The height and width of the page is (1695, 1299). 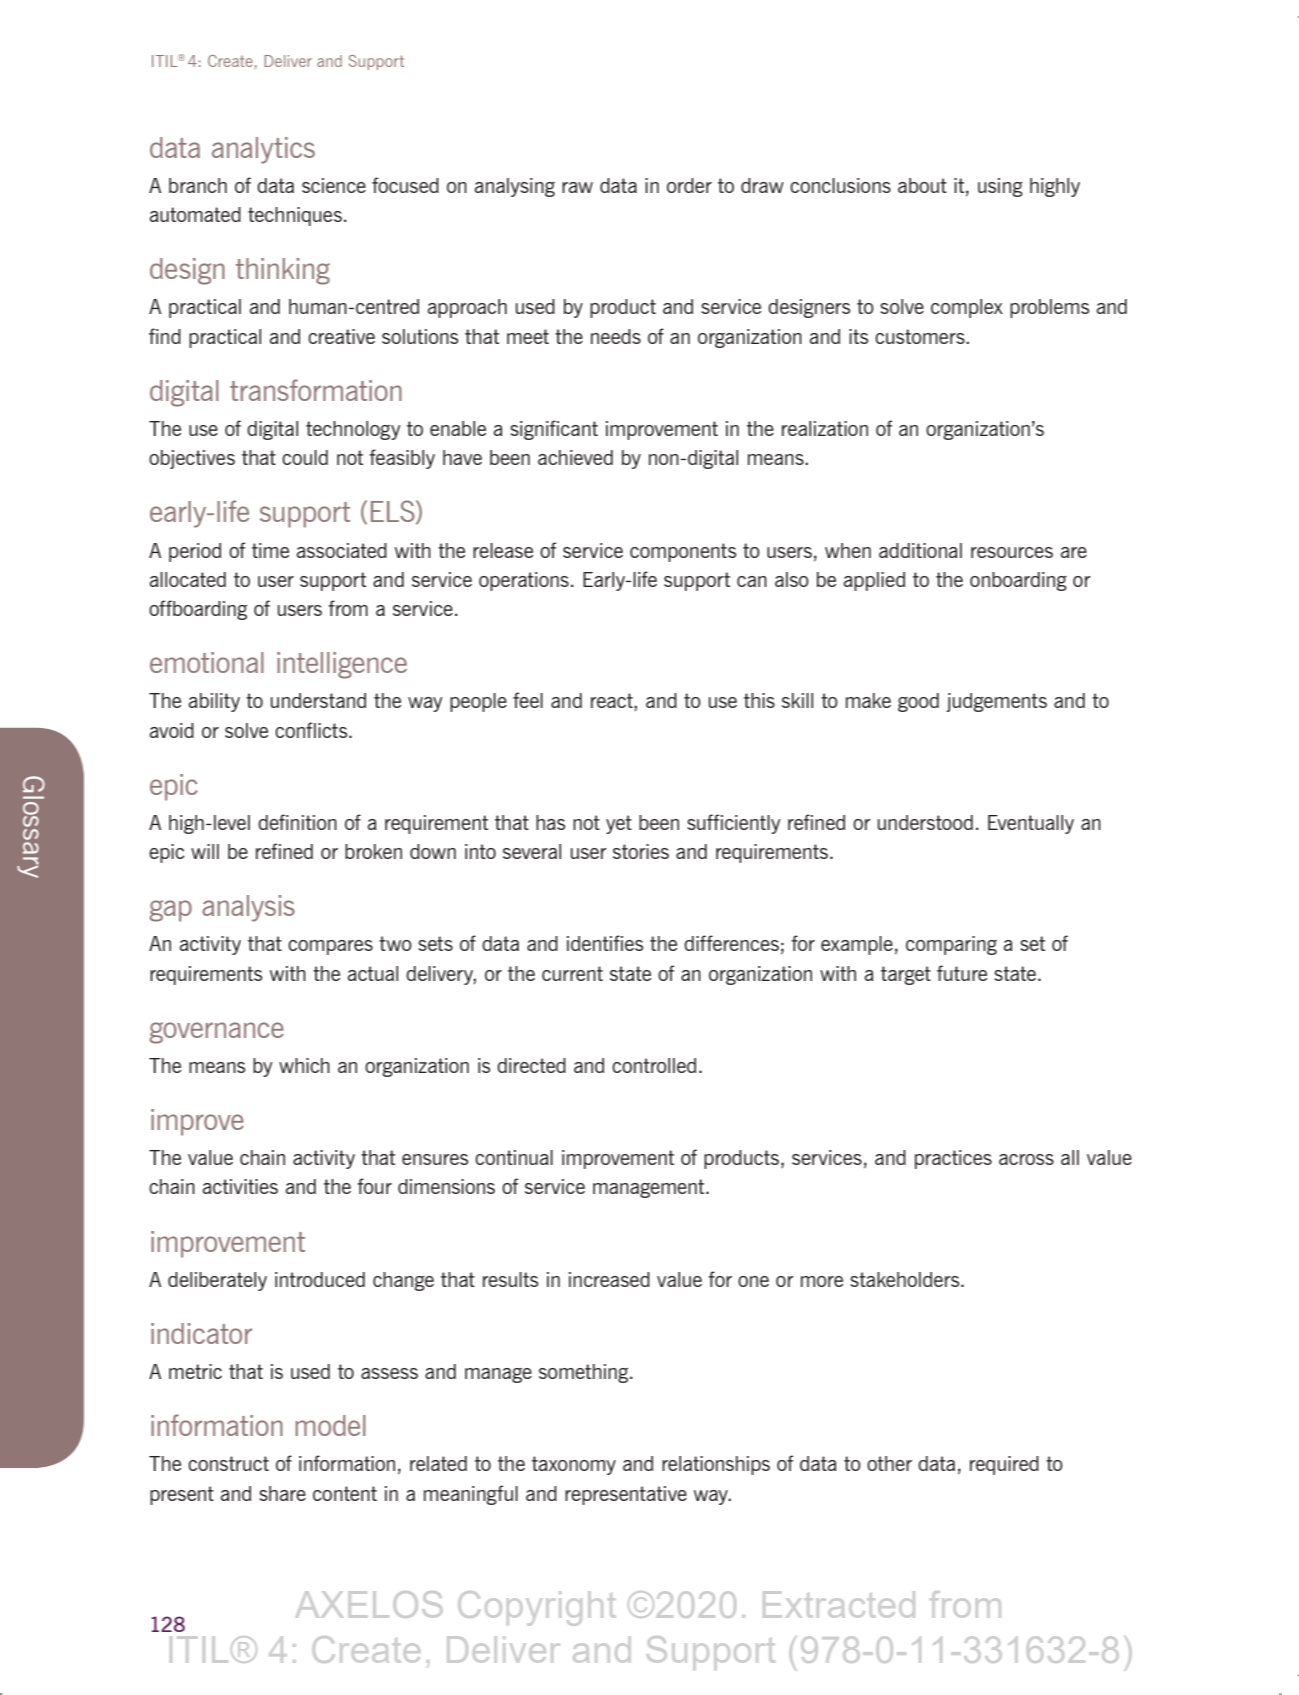 What do you see at coordinates (918, 702) in the page?
I see `good` at bounding box center [918, 702].
